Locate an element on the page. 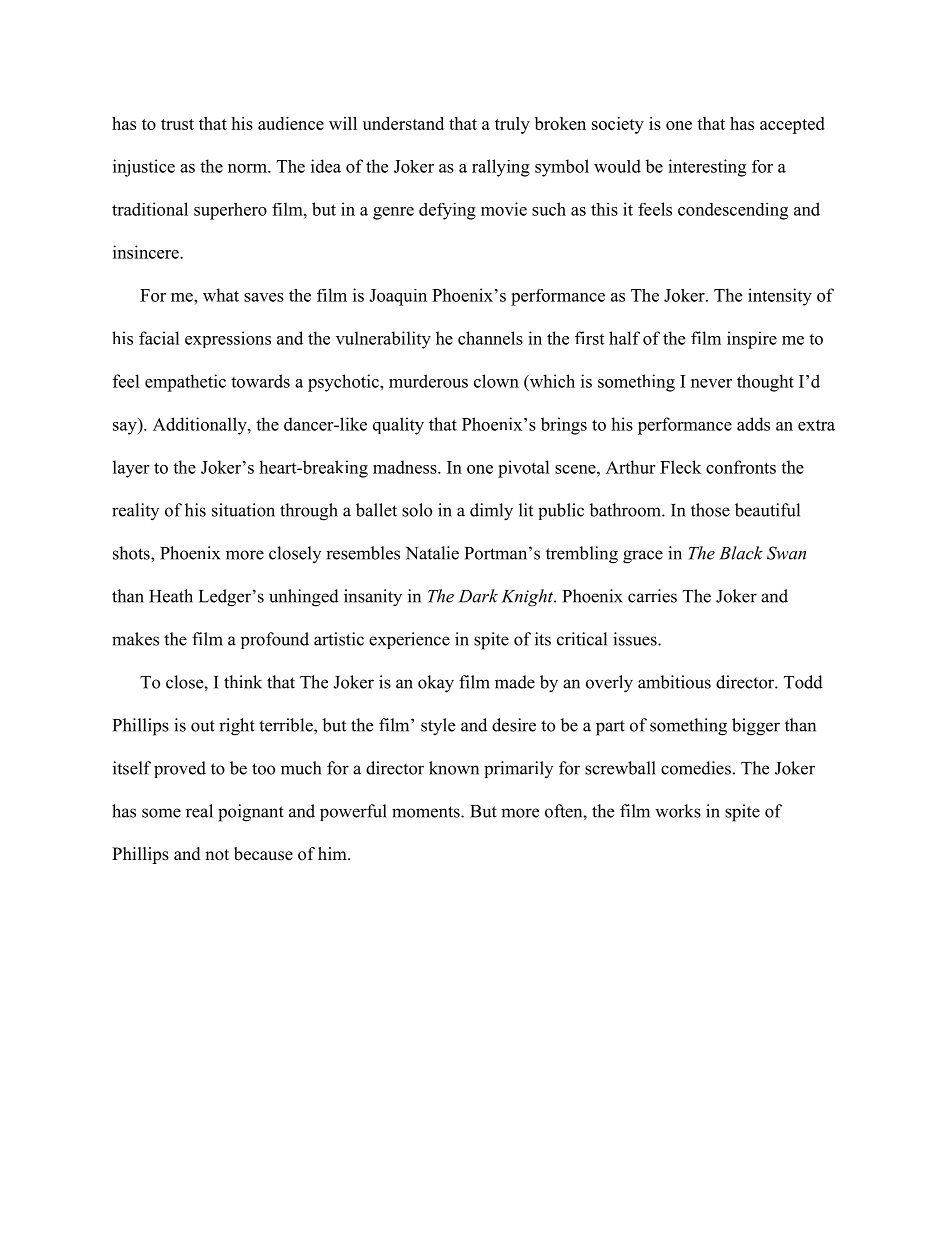 The height and width of the document is (1233, 952). interesting is located at coordinates (707, 168).
